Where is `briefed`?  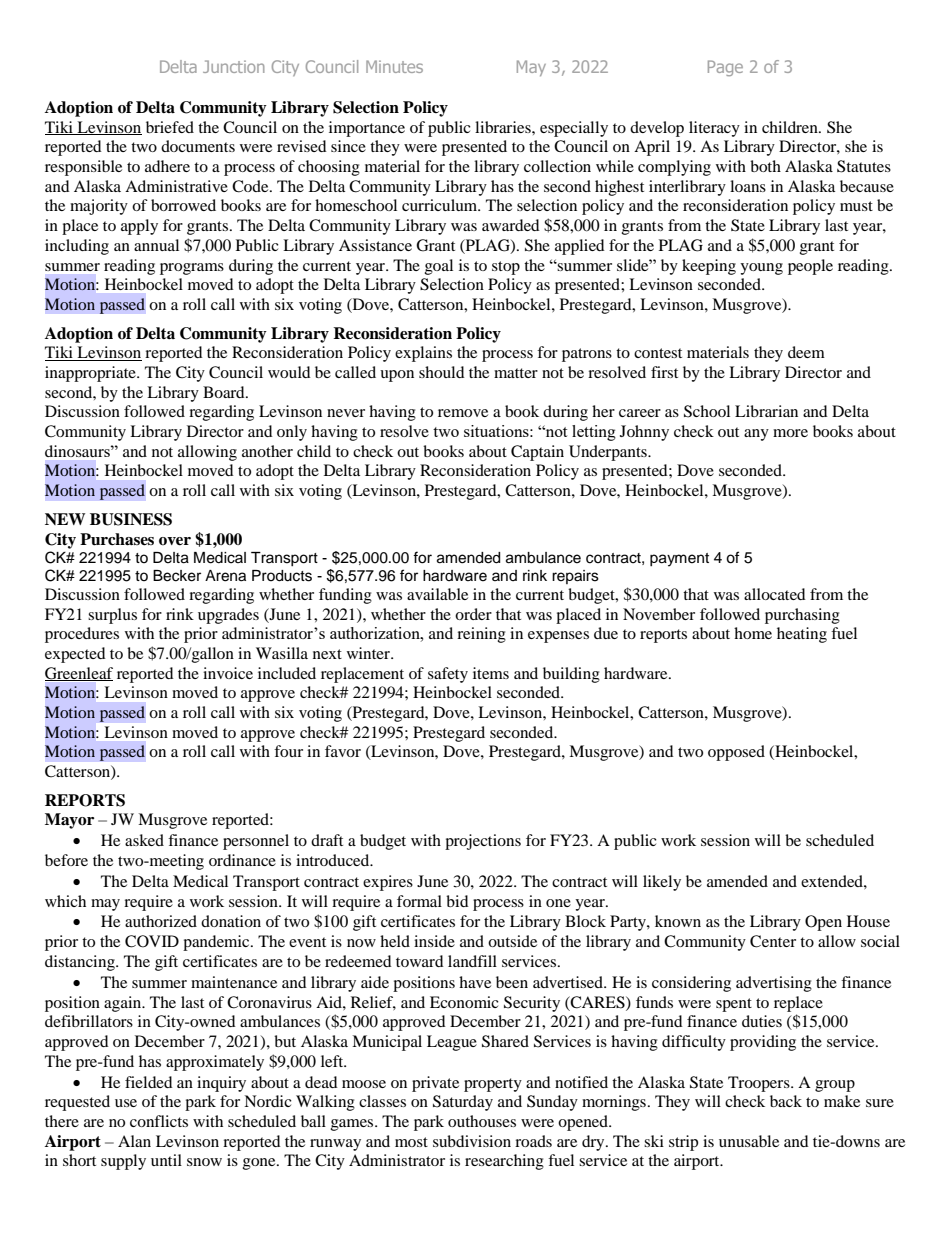
briefed is located at coordinates (170, 127).
